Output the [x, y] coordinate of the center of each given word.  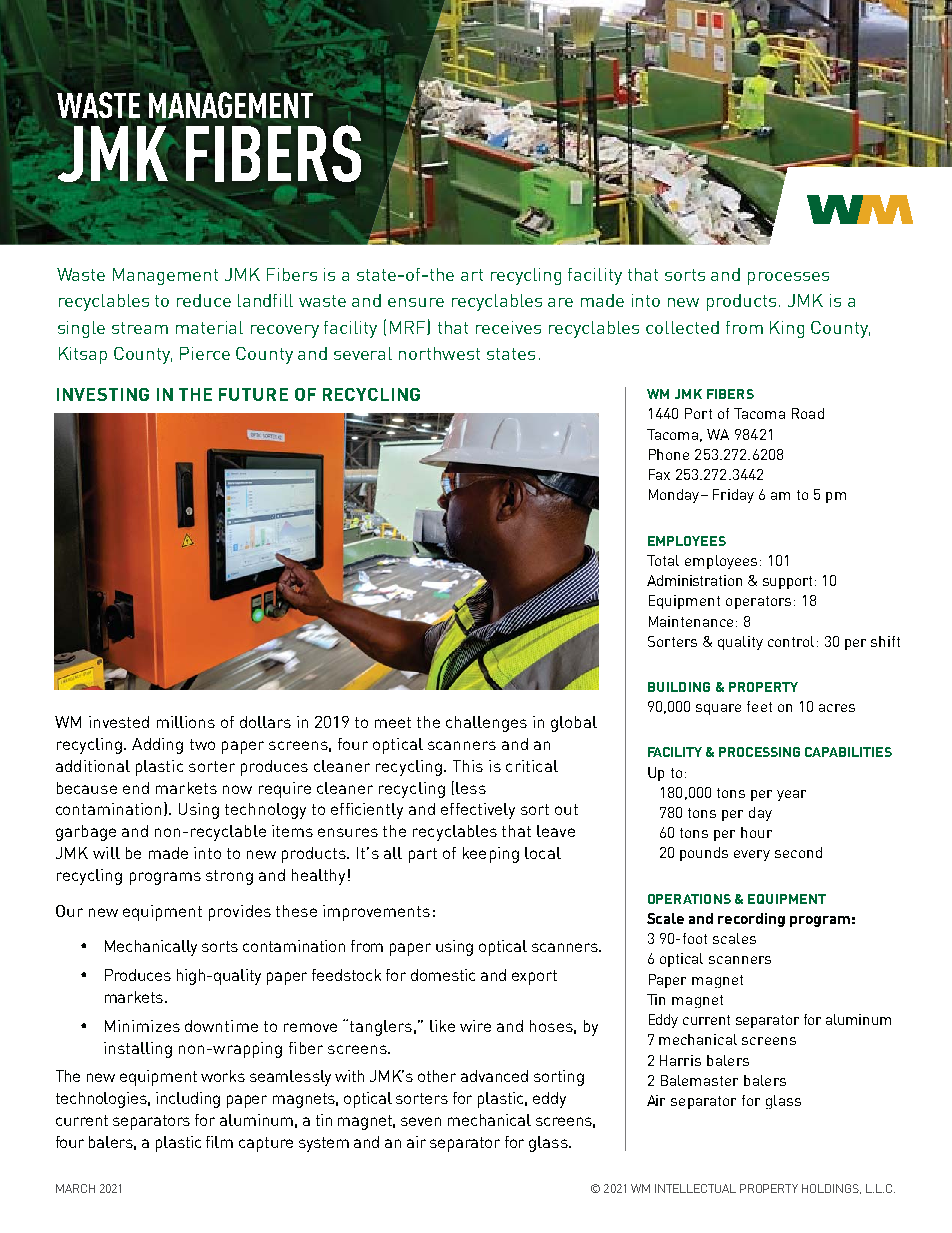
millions [186, 722]
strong [229, 877]
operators [758, 602]
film [219, 1142]
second [798, 852]
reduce [204, 300]
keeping [491, 855]
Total [663, 560]
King [787, 329]
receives [508, 327]
